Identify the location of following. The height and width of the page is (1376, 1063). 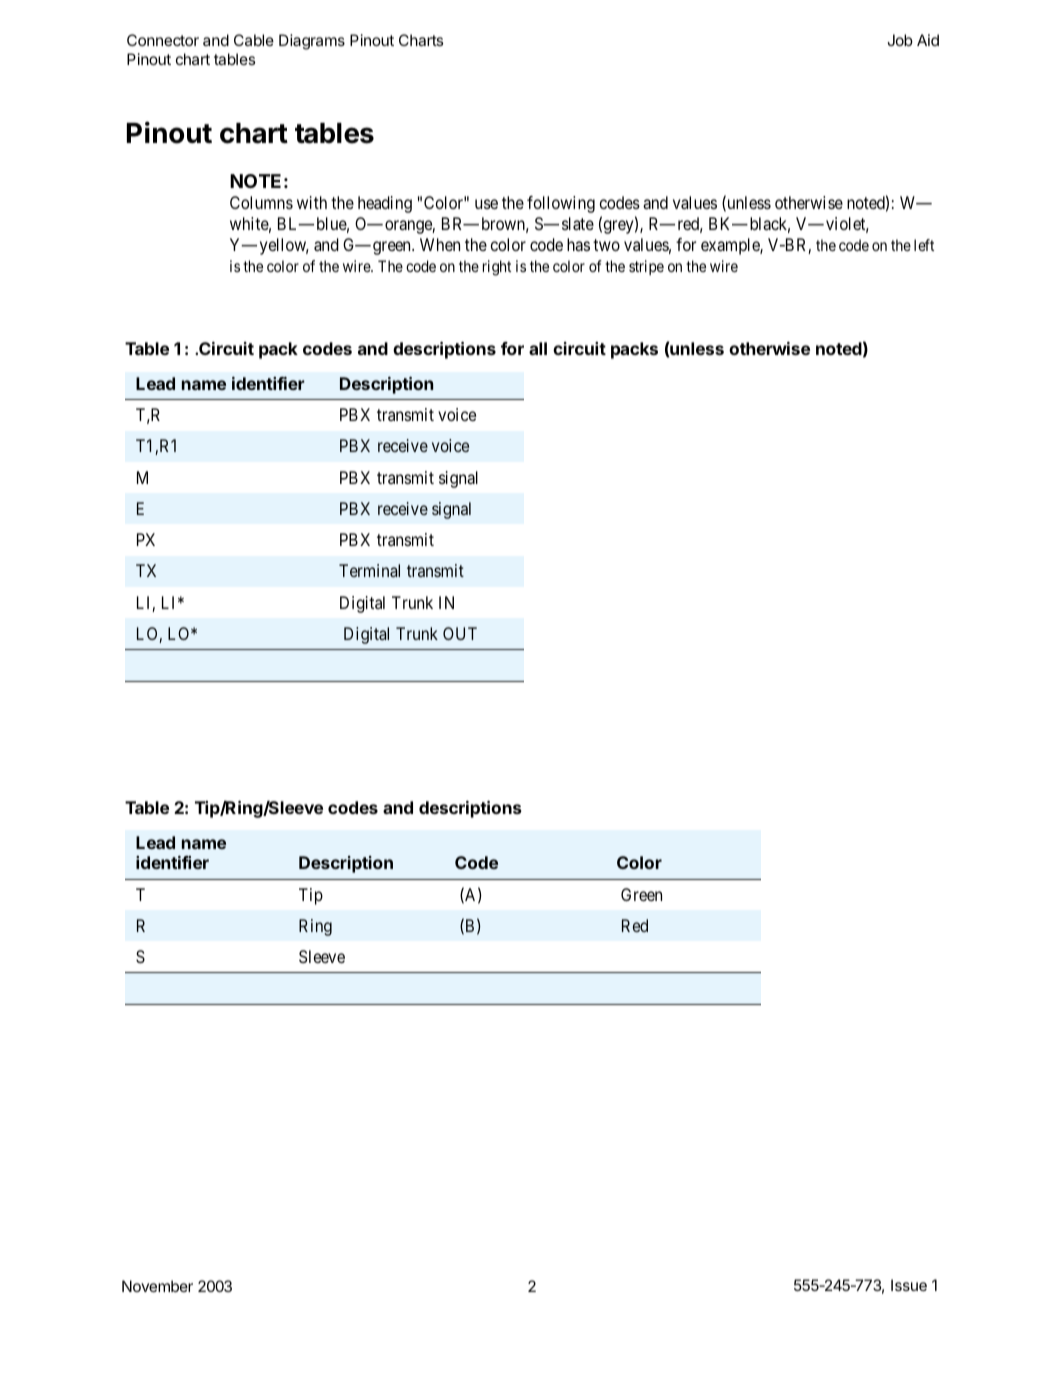
(561, 204).
